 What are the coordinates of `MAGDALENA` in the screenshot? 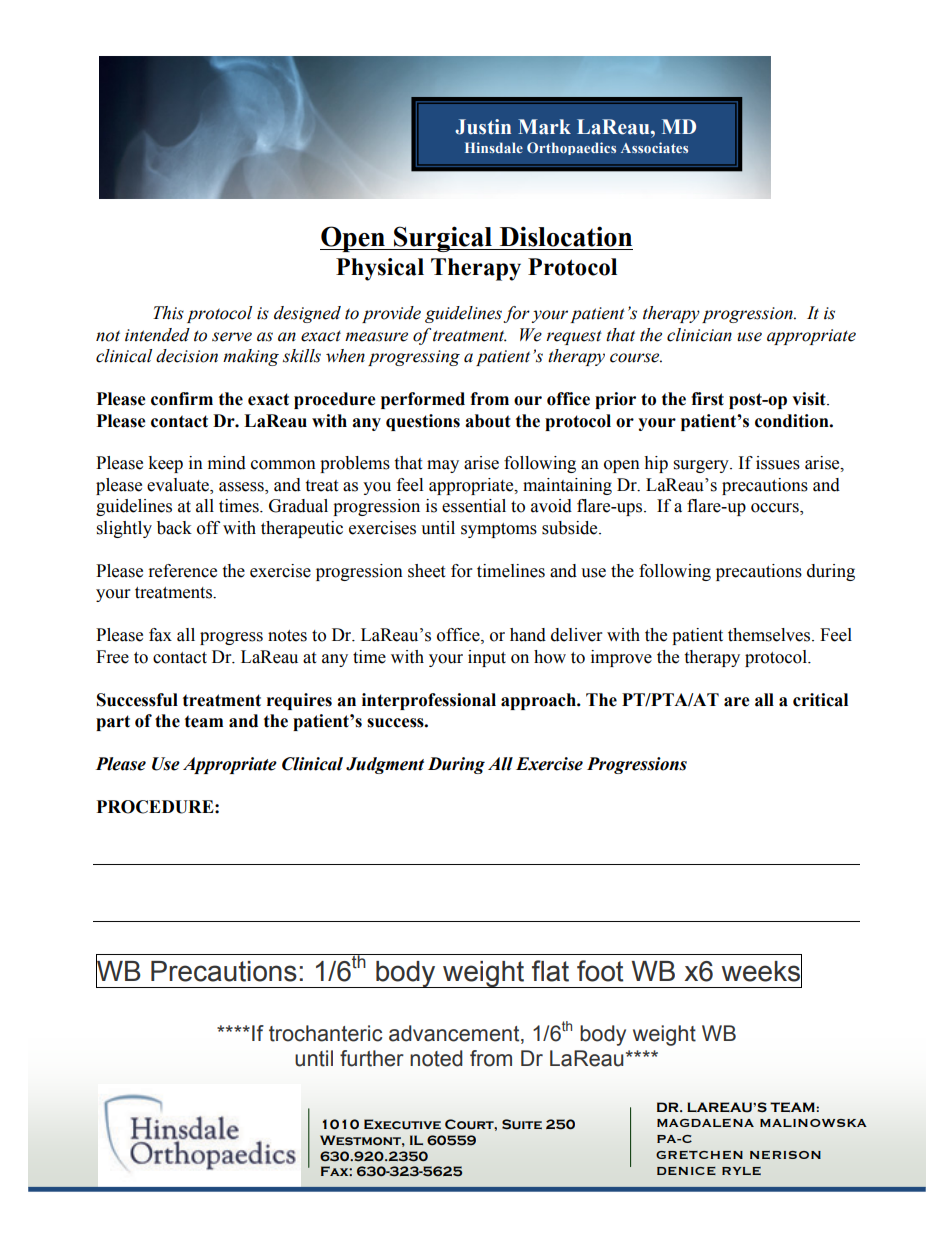 It's located at (705, 1123).
